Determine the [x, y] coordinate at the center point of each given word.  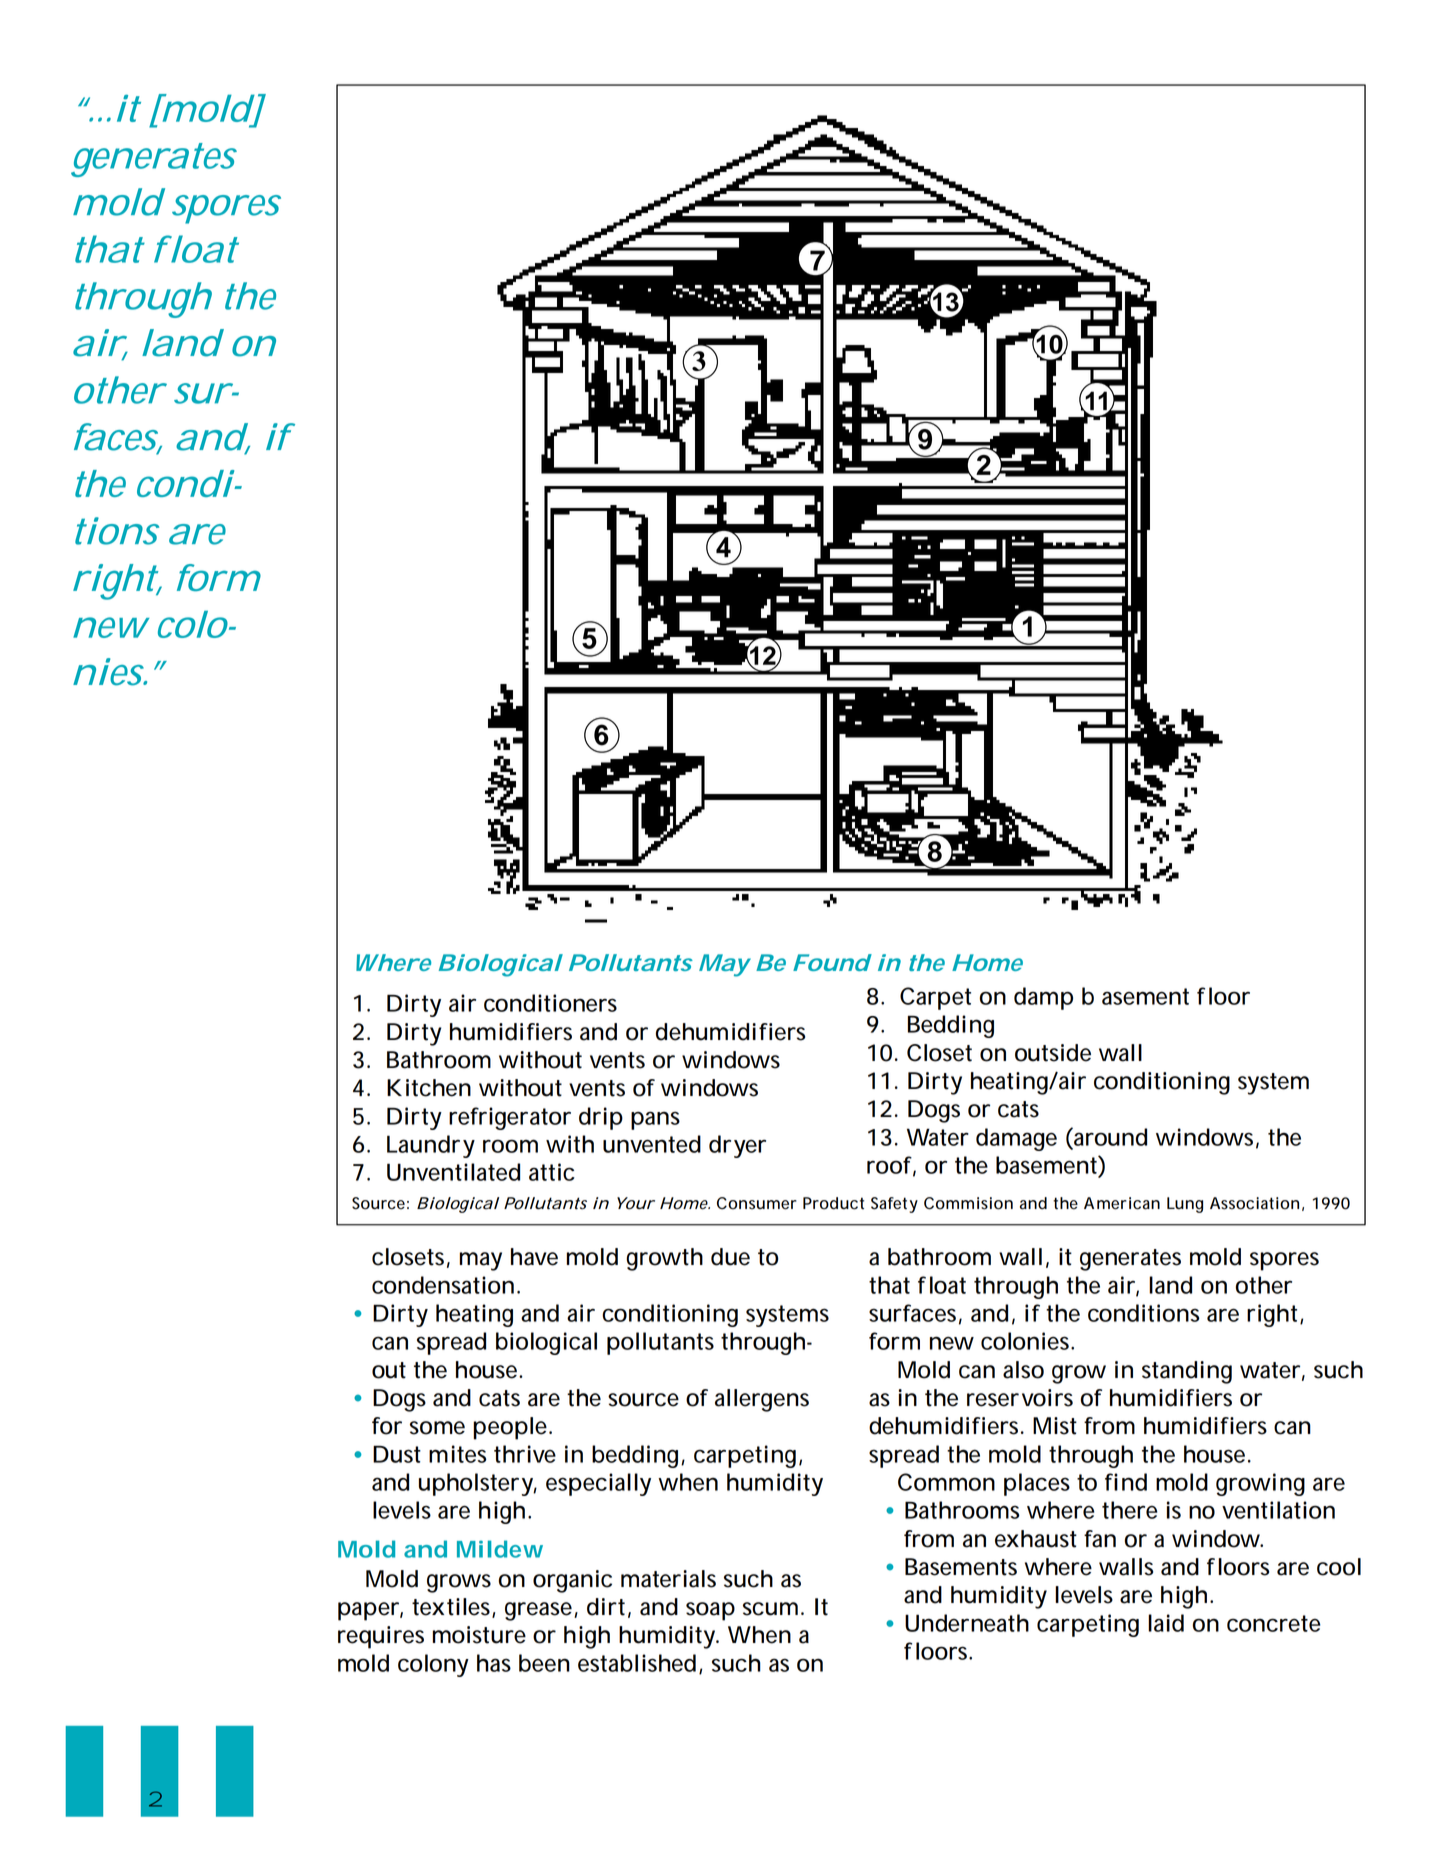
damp [1043, 998]
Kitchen [429, 1088]
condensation [443, 1285]
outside [1053, 1053]
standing [1187, 1372]
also [1023, 1370]
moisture [479, 1635]
